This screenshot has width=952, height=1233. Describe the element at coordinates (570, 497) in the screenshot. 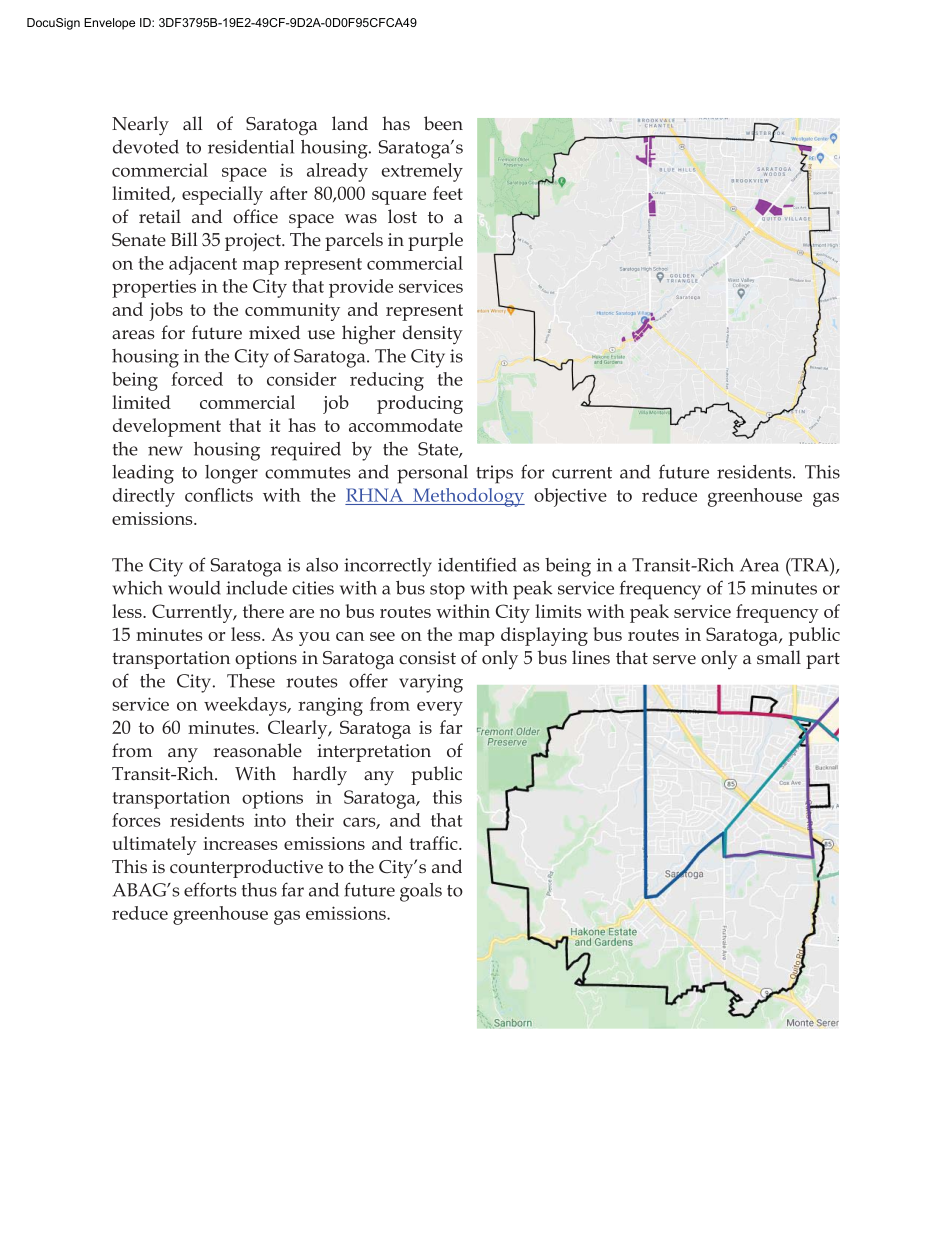

I see `objective` at that location.
